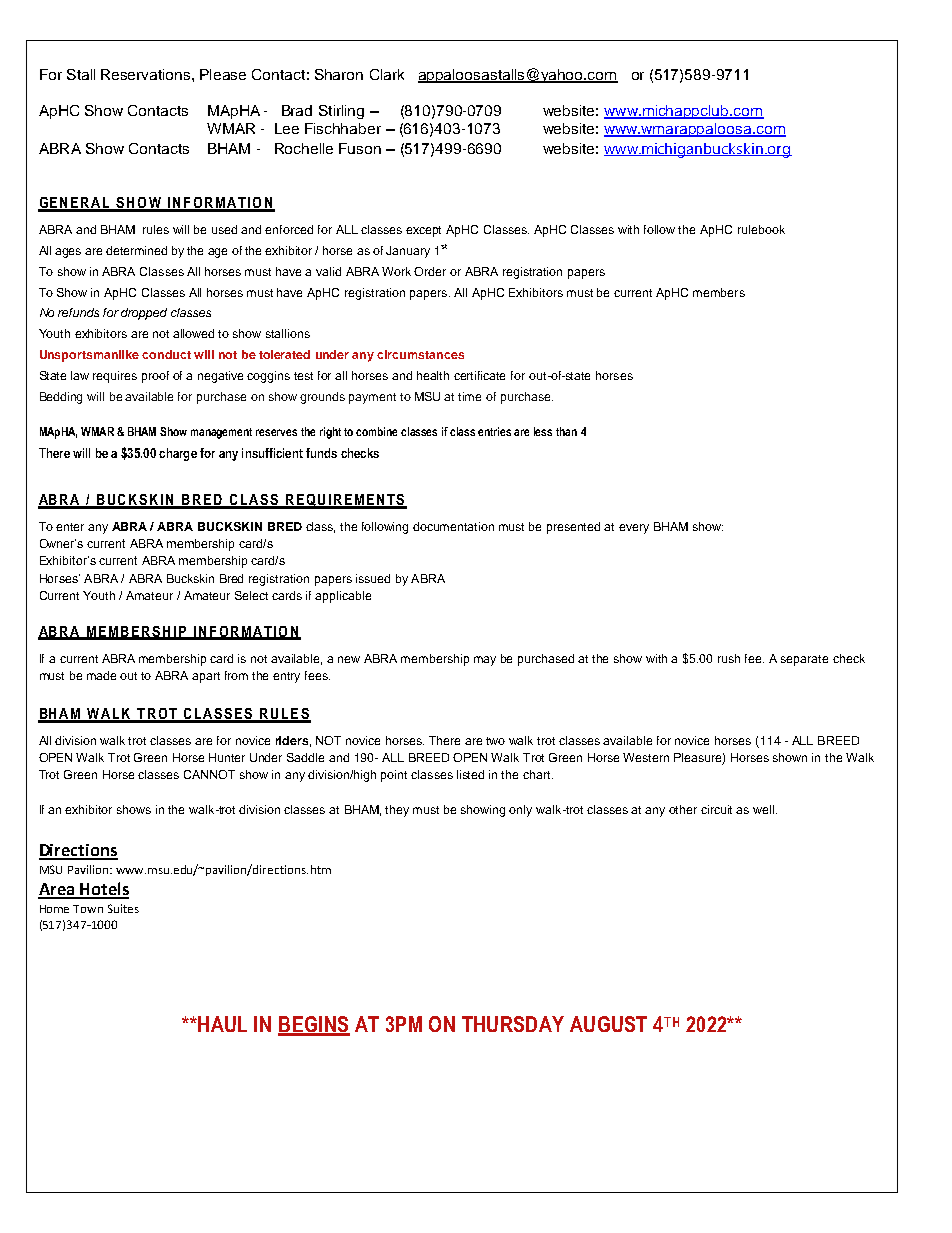 The height and width of the screenshot is (1233, 952). I want to click on THURSDAY, so click(513, 1024).
